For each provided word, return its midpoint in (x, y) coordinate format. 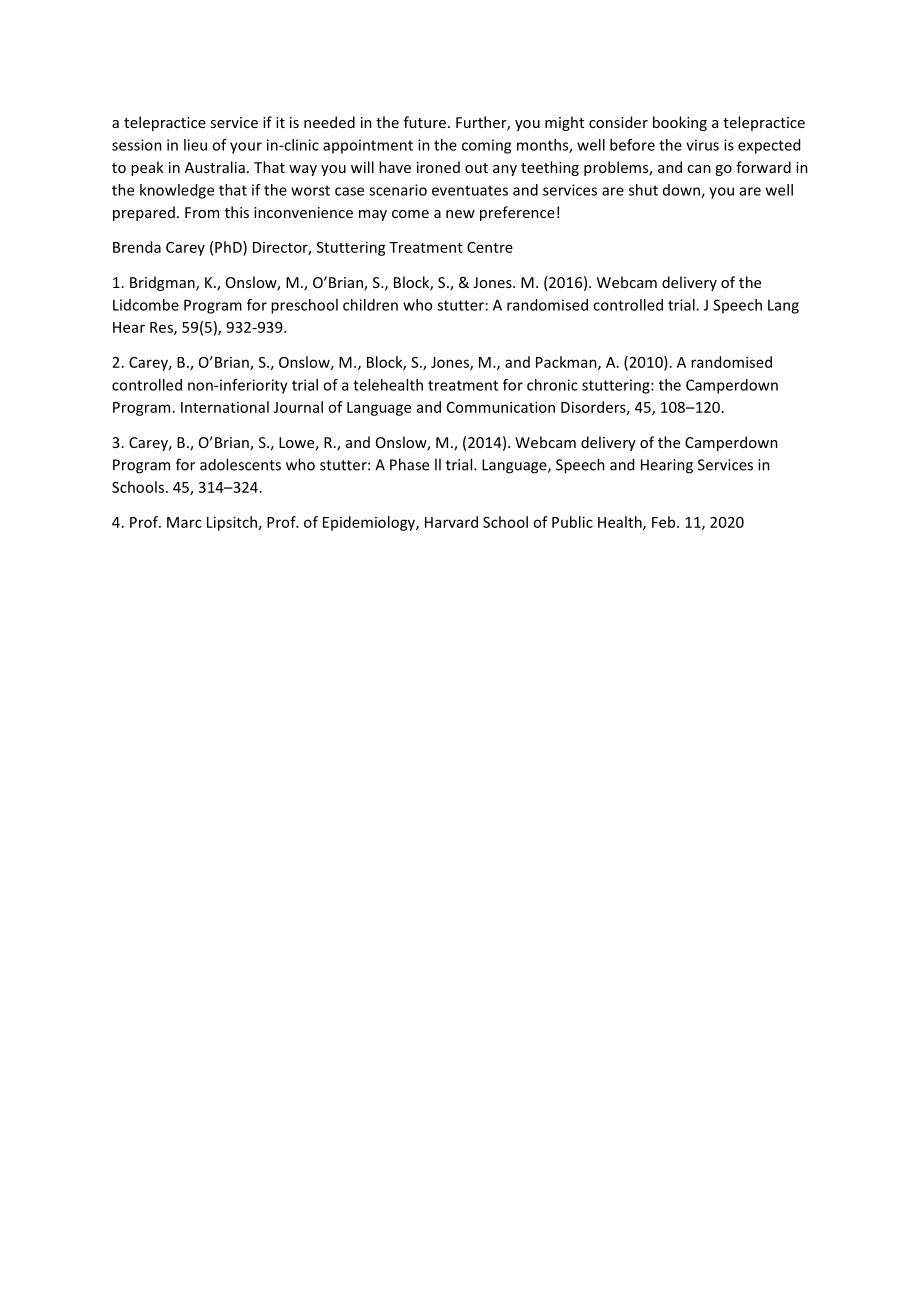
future (425, 122)
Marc (184, 522)
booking (680, 123)
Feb (665, 522)
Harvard (451, 522)
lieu (195, 145)
